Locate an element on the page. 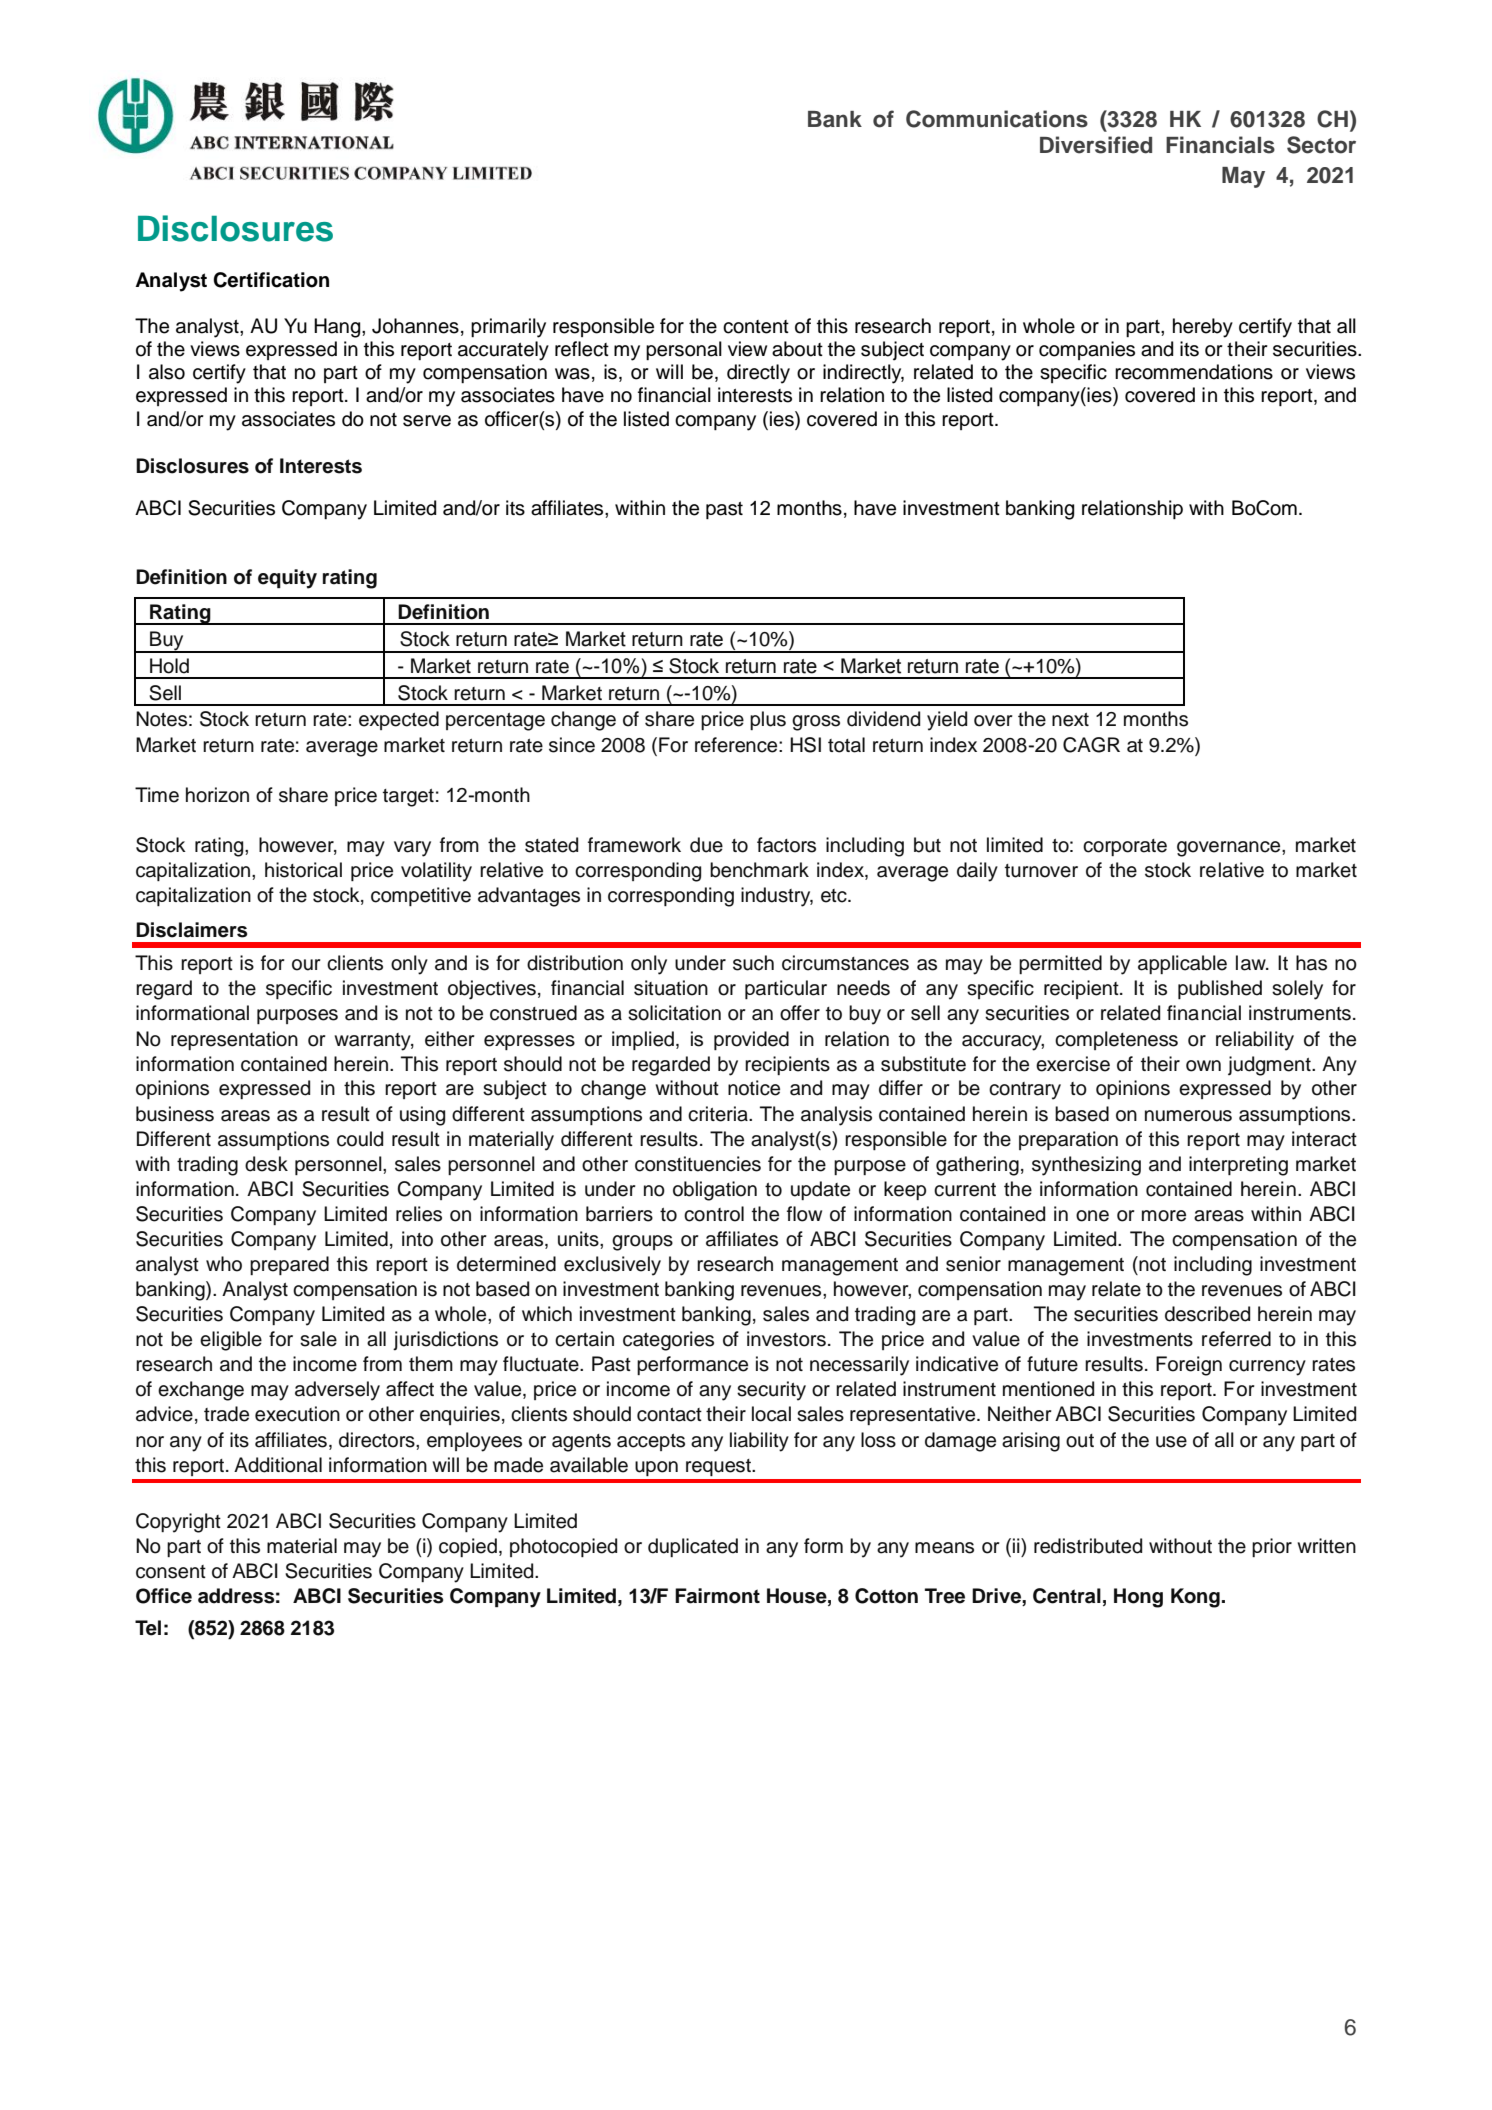 This image has height=2110, width=1492. content is located at coordinates (756, 327).
